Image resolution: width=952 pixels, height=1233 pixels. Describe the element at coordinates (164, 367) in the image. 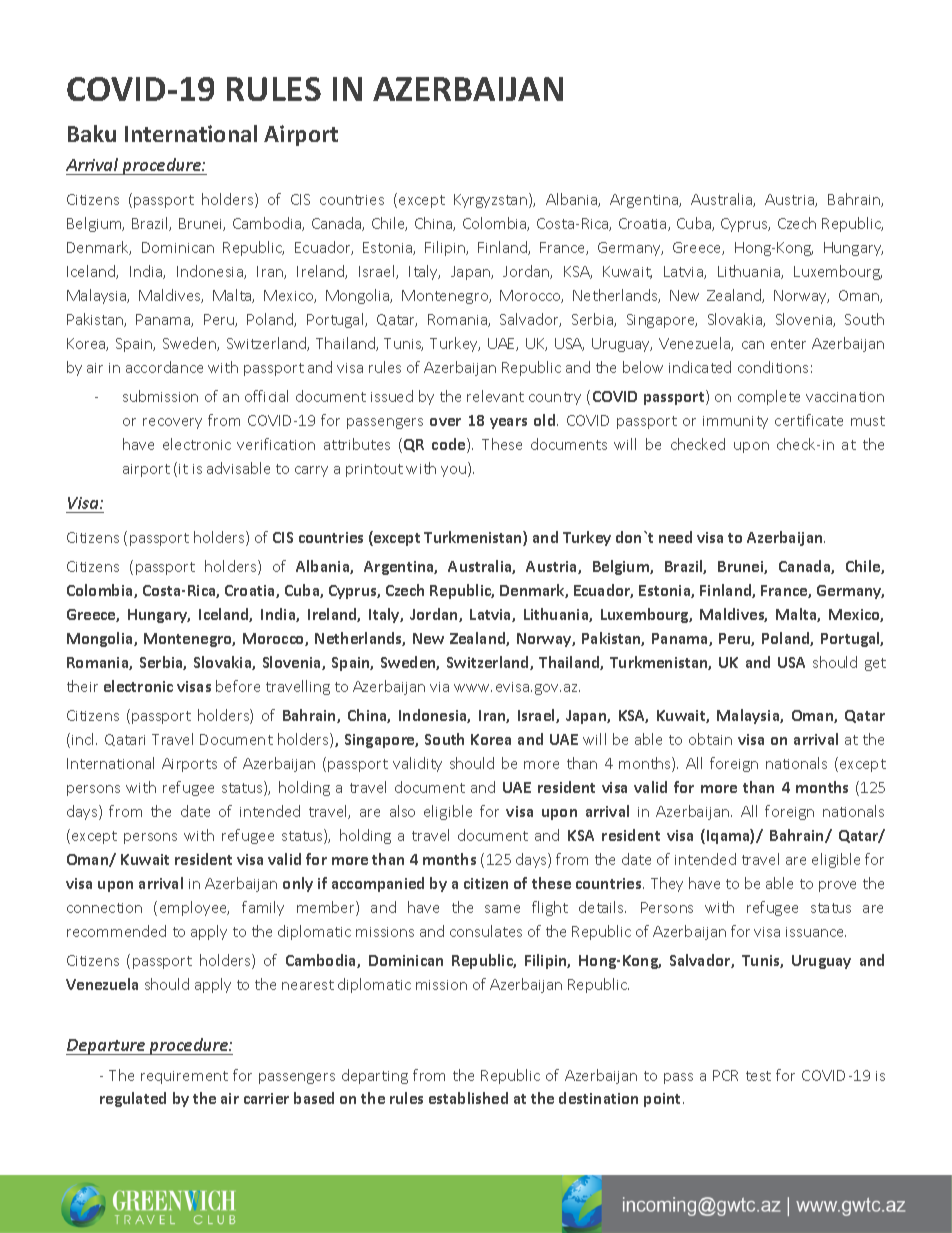

I see `accordance` at that location.
